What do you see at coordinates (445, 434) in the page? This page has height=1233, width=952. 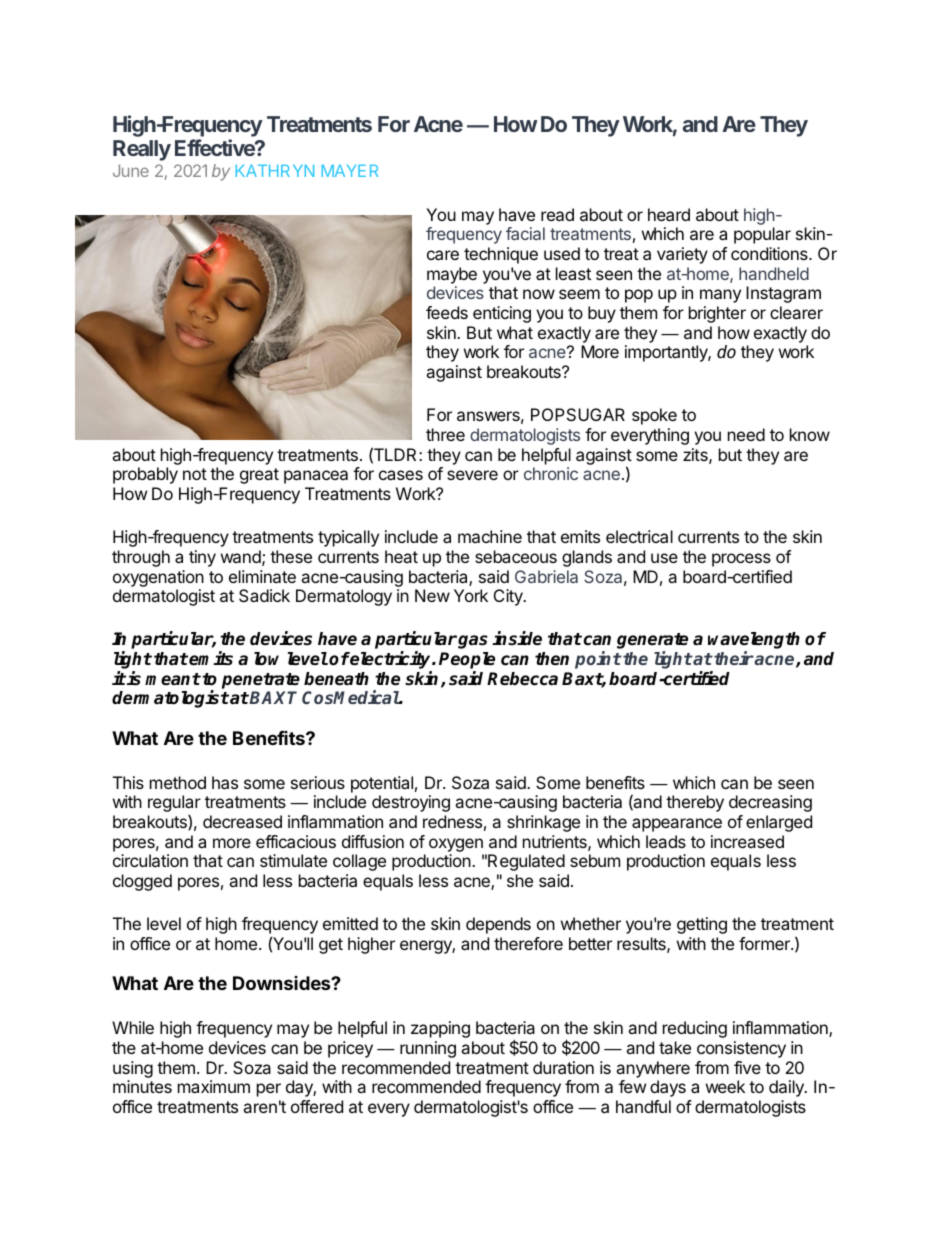 I see `three` at bounding box center [445, 434].
